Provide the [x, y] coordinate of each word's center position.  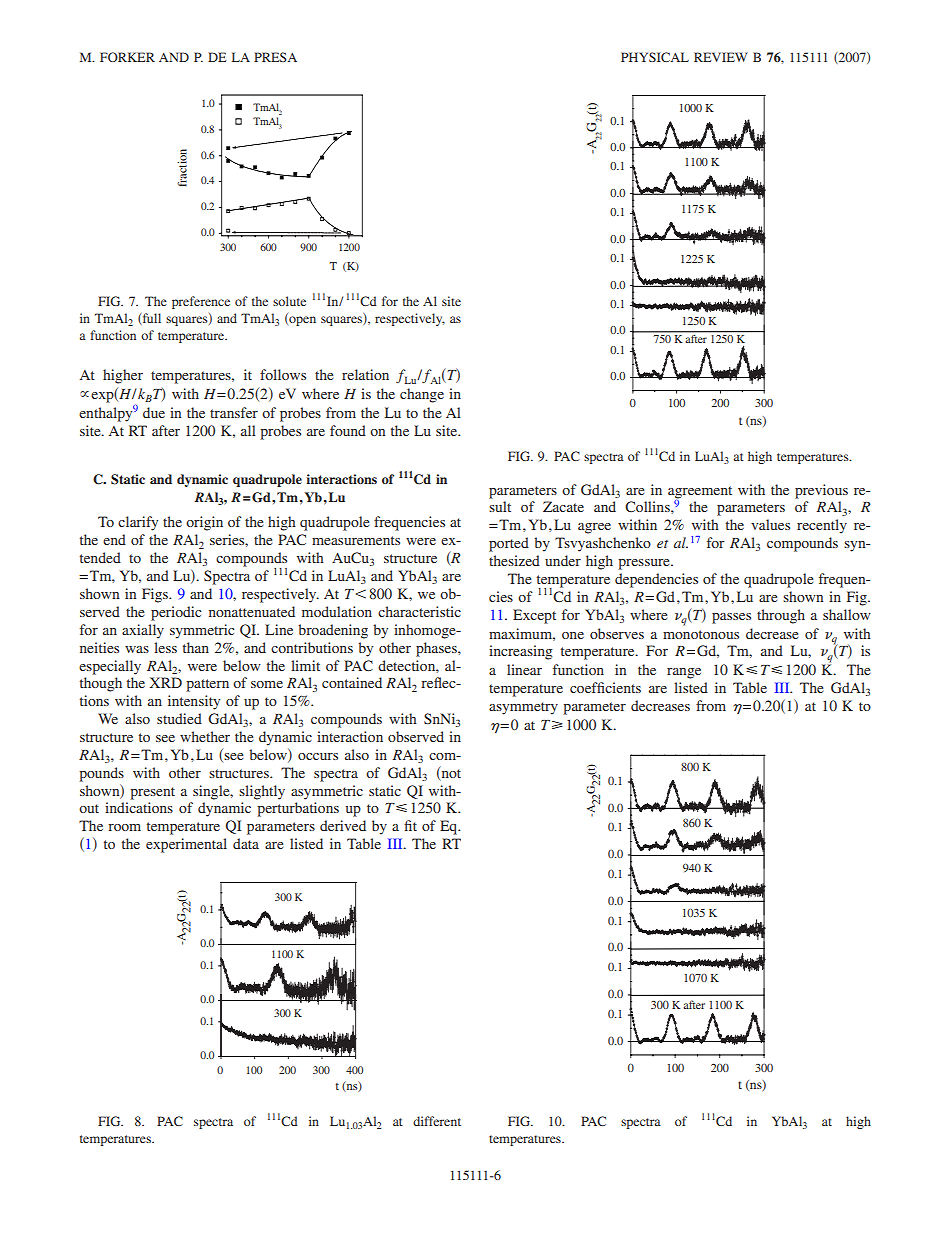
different [437, 1121]
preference [201, 302]
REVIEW [720, 57]
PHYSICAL [655, 57]
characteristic [419, 611]
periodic [176, 613]
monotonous [701, 634]
